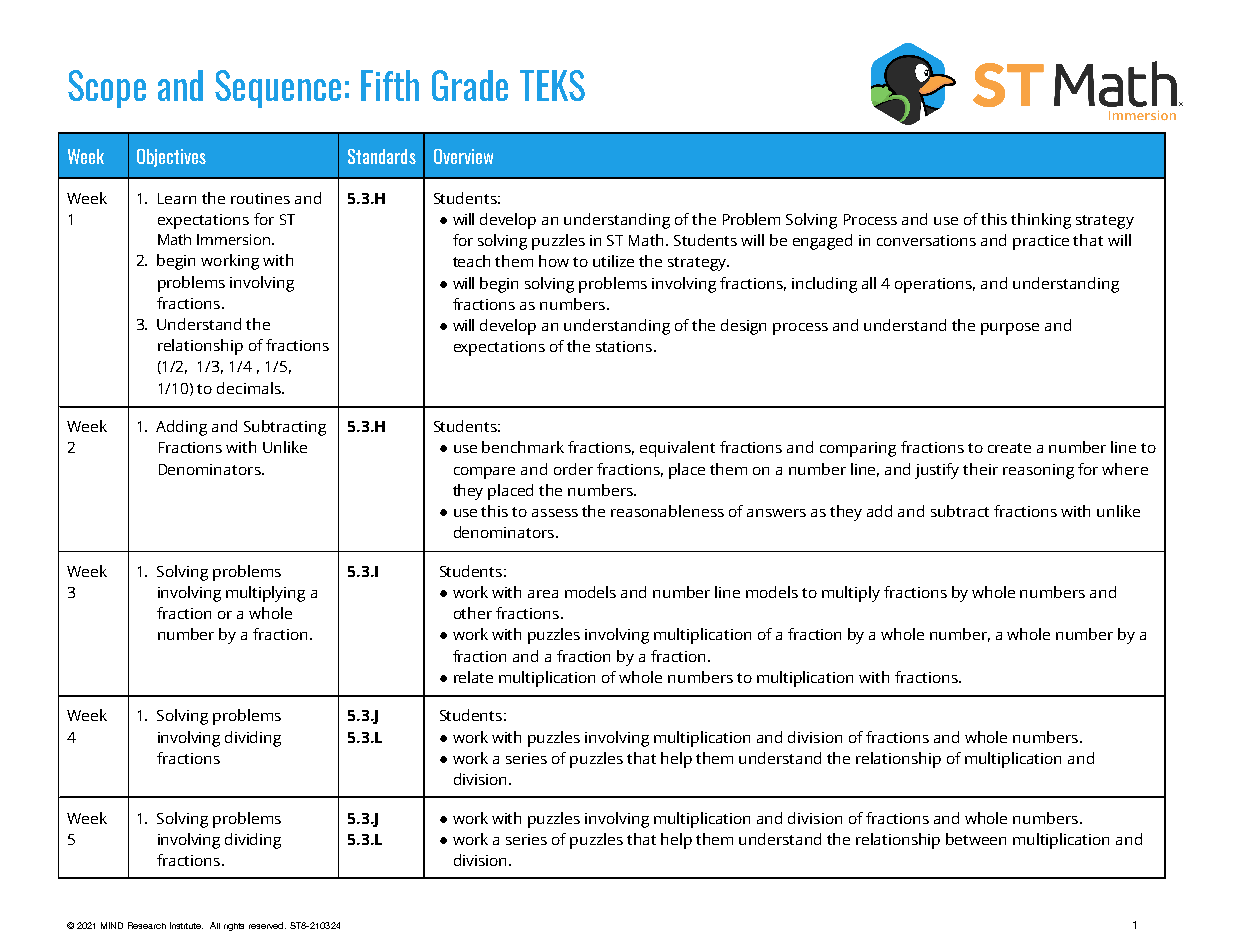 This screenshot has height=952, width=1233. What do you see at coordinates (776, 513) in the screenshot?
I see `answers` at bounding box center [776, 513].
